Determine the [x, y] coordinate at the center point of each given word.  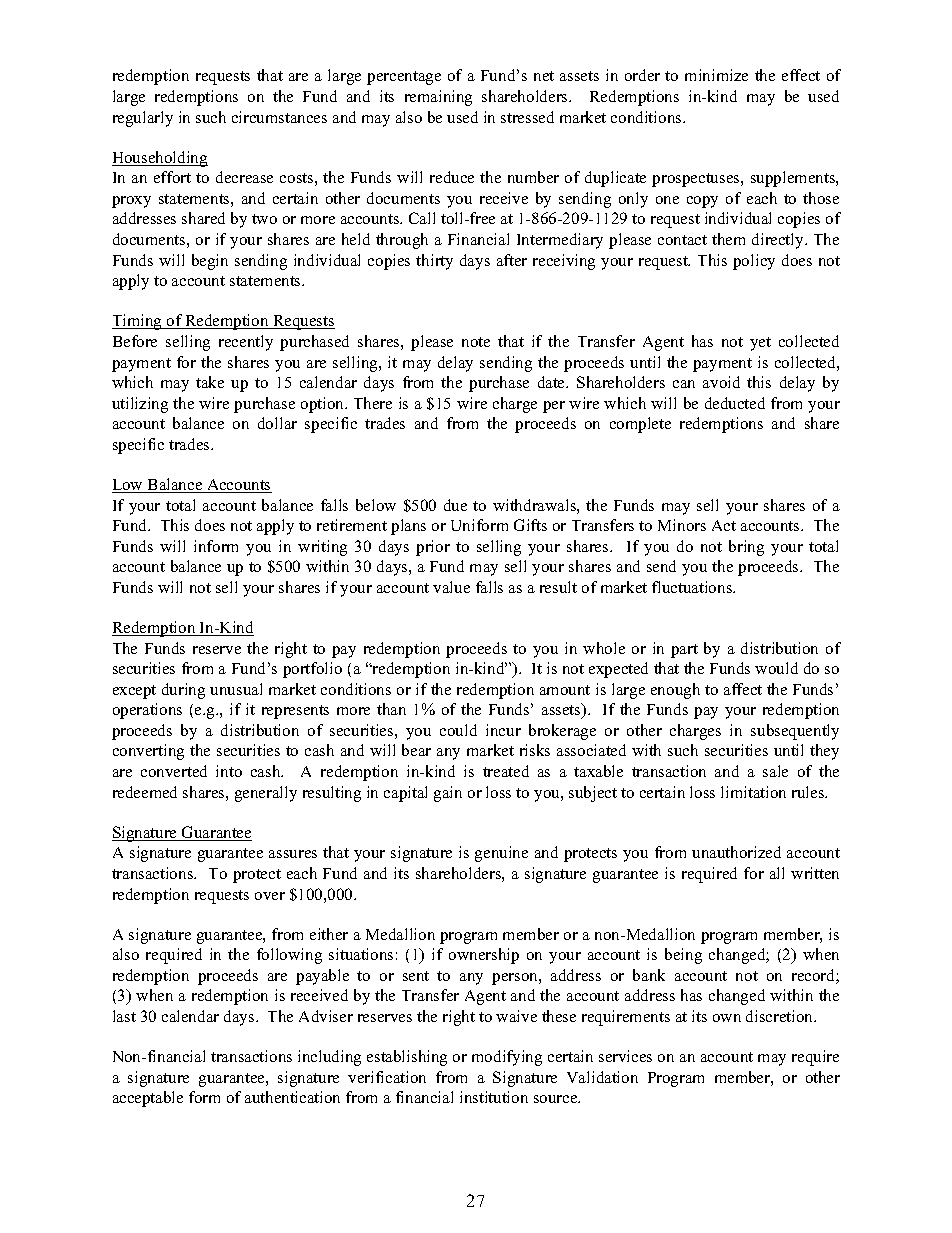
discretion [781, 1016]
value [451, 587]
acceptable [148, 1099]
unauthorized [736, 852]
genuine [501, 854]
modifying [507, 1058]
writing [322, 548]
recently [246, 343]
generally [266, 794]
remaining [438, 98]
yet [760, 344]
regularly [143, 119]
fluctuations [693, 587]
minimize [716, 75]
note [476, 342]
